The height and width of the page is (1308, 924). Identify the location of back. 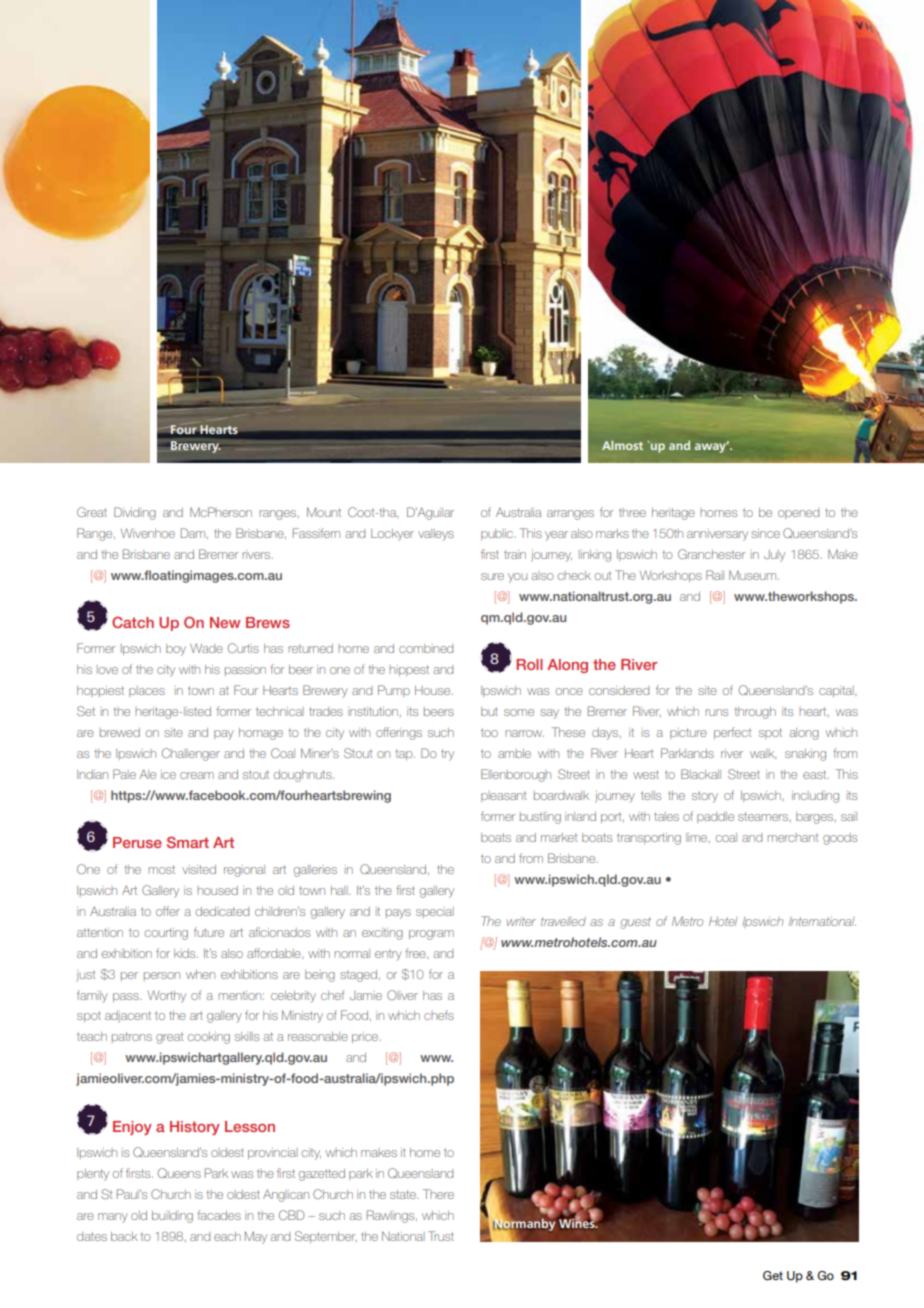
(124, 1236).
